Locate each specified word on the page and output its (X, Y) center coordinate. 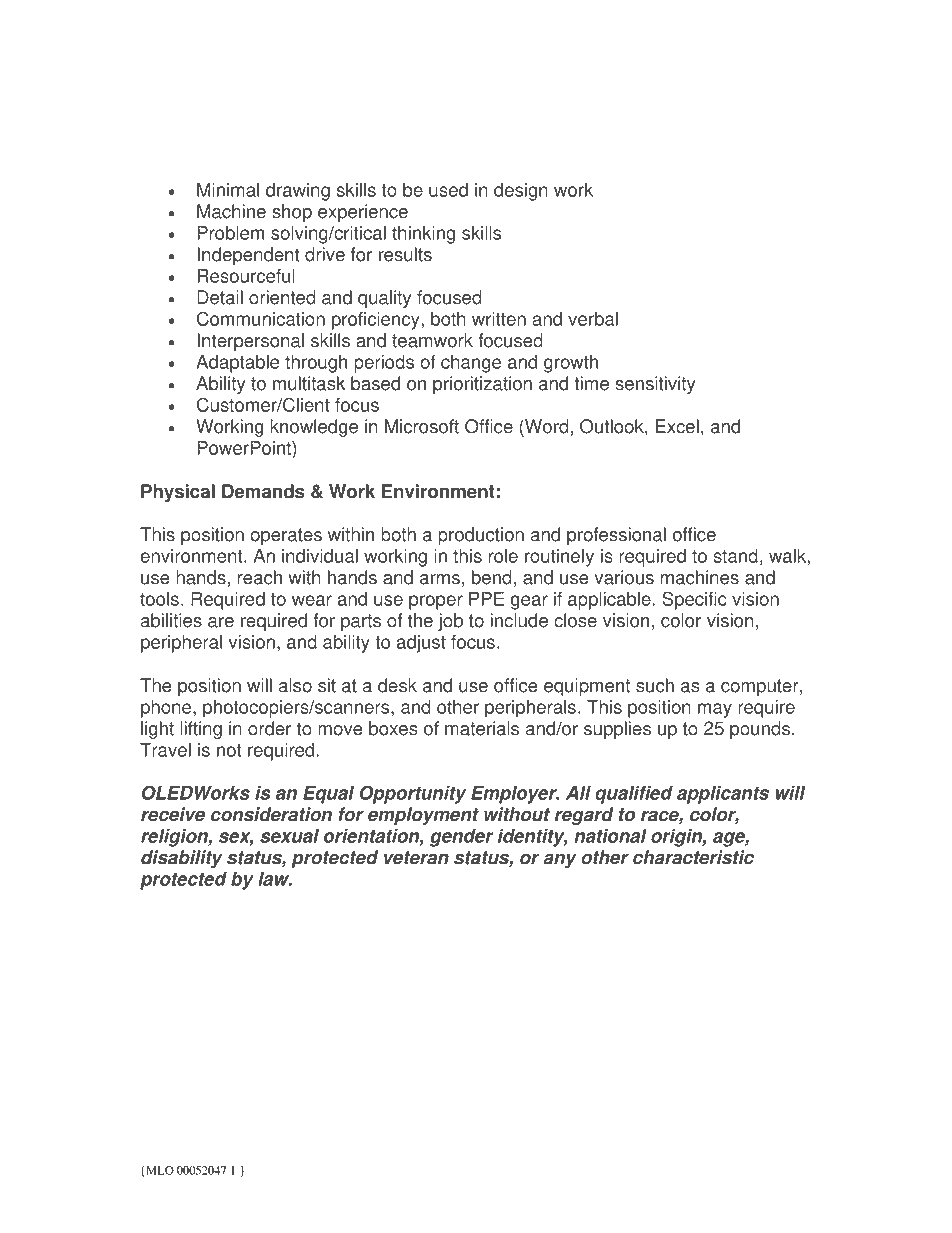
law (275, 879)
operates (286, 536)
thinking (423, 235)
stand (735, 556)
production (481, 536)
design (521, 192)
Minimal (228, 190)
